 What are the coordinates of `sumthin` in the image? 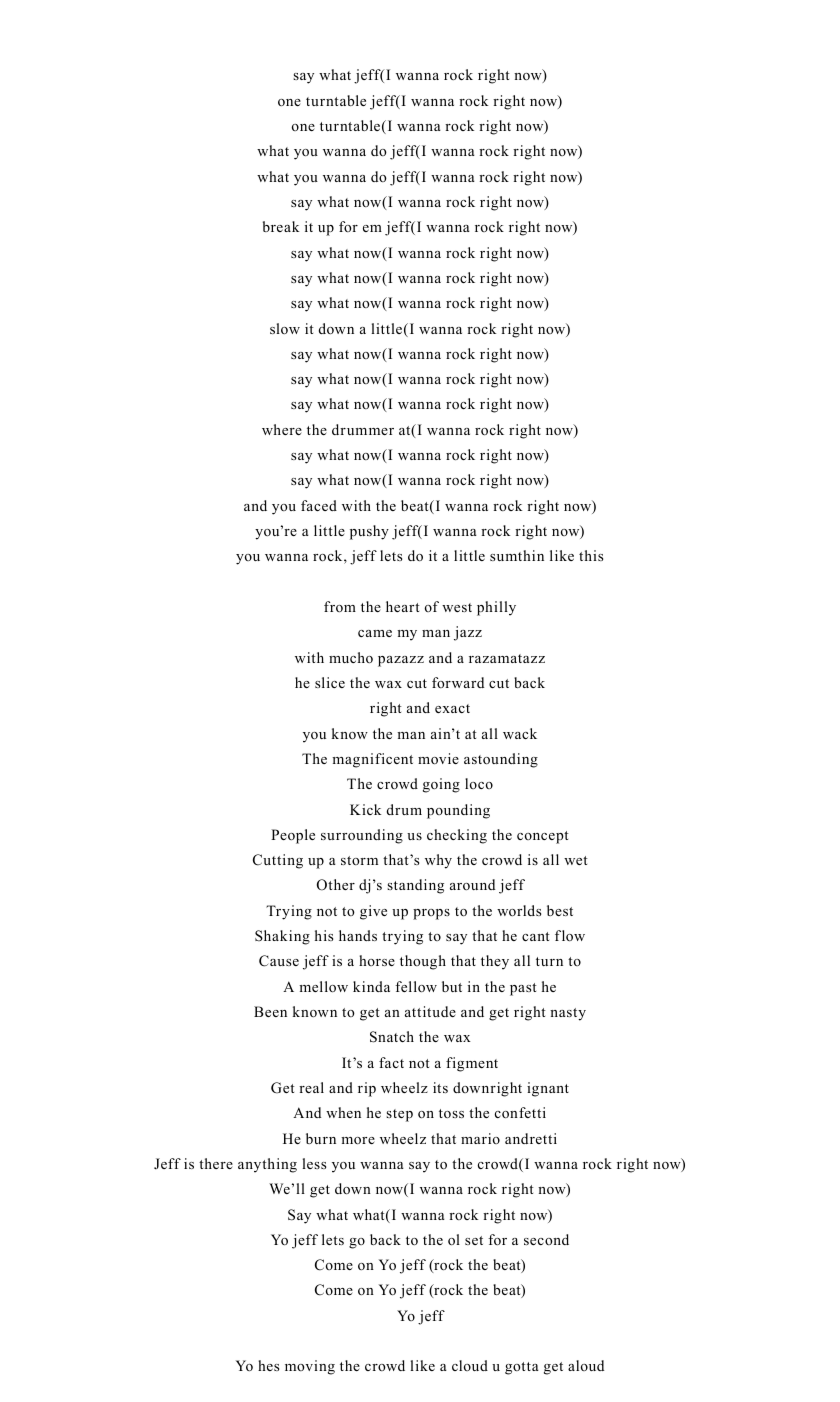 It's located at (517, 555).
